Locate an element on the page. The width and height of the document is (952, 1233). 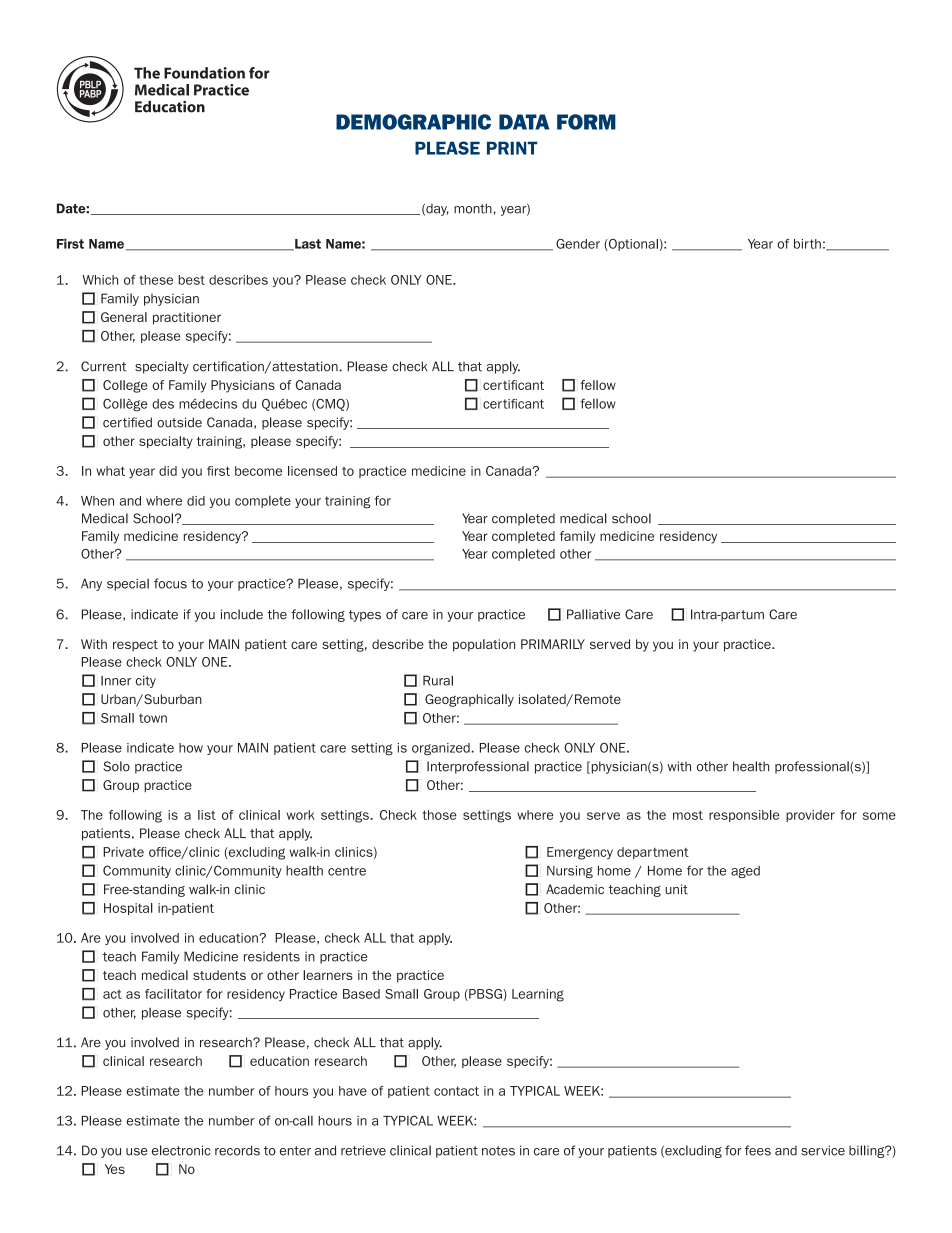
Palliative is located at coordinates (593, 614).
